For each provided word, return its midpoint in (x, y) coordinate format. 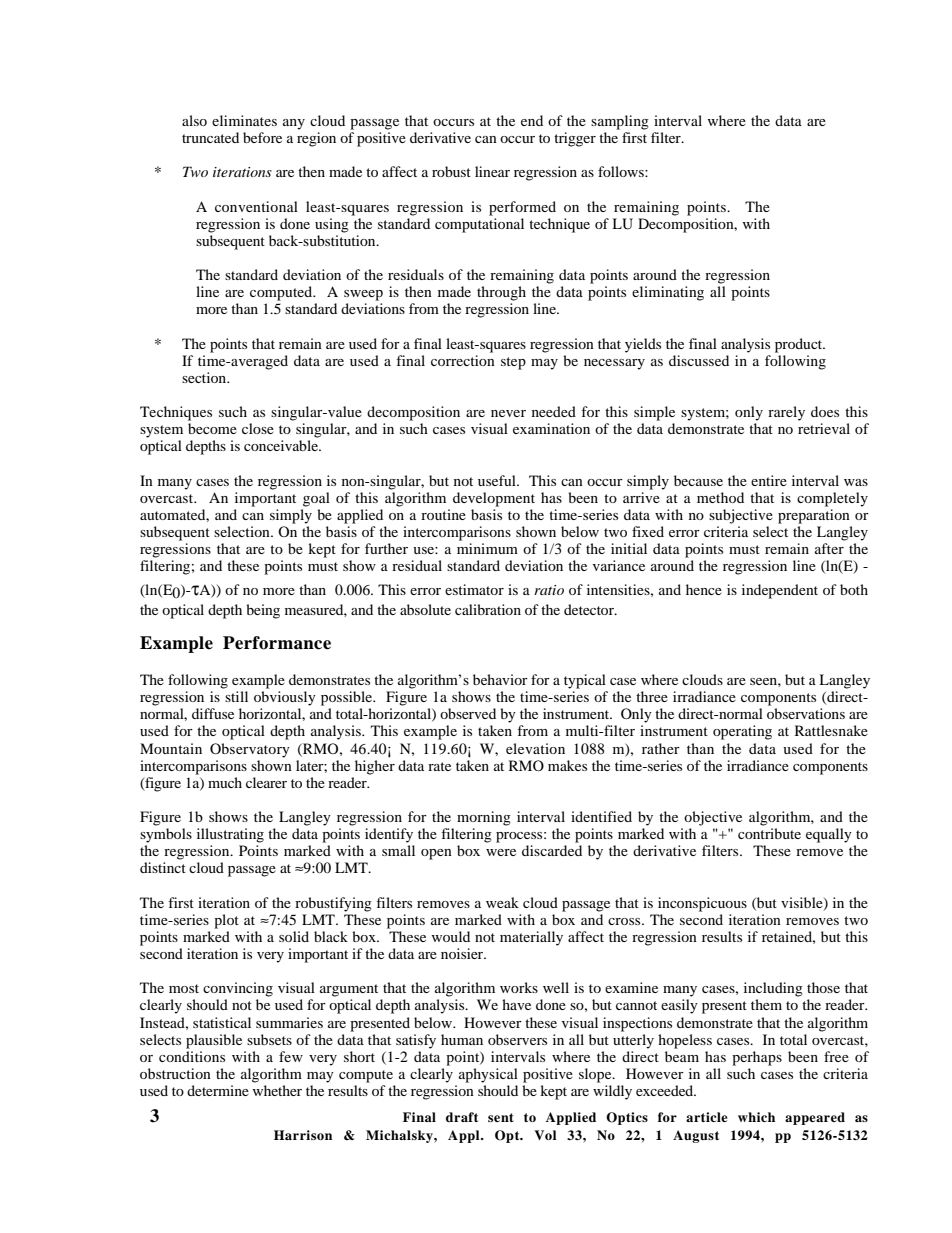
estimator (474, 589)
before (262, 137)
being (263, 611)
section (205, 377)
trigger (575, 139)
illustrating (230, 835)
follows (622, 171)
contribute (769, 833)
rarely (786, 413)
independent (780, 591)
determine (218, 1090)
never (508, 413)
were (501, 852)
